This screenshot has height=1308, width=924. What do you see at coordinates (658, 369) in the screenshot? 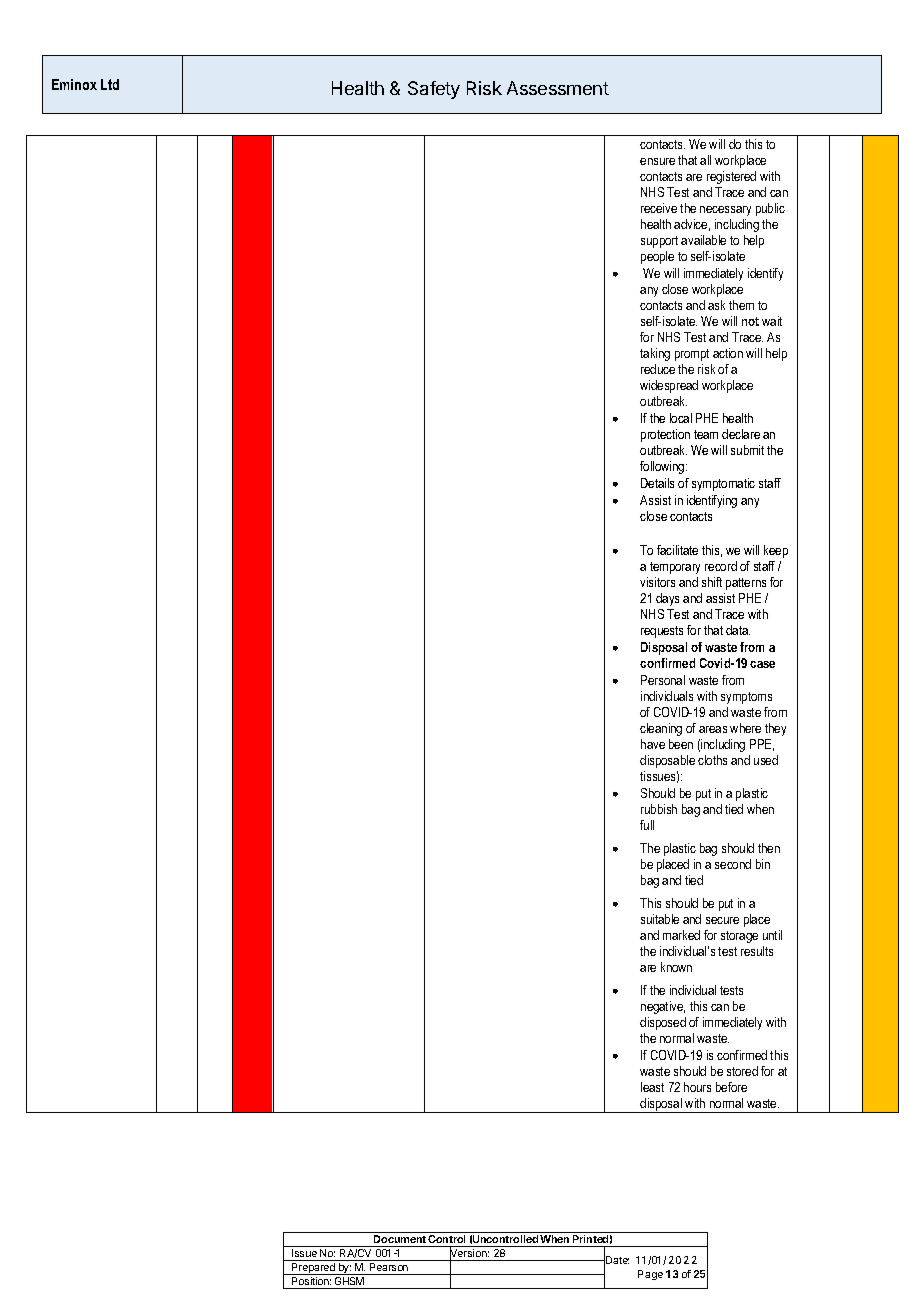
I see `reduce` at bounding box center [658, 369].
